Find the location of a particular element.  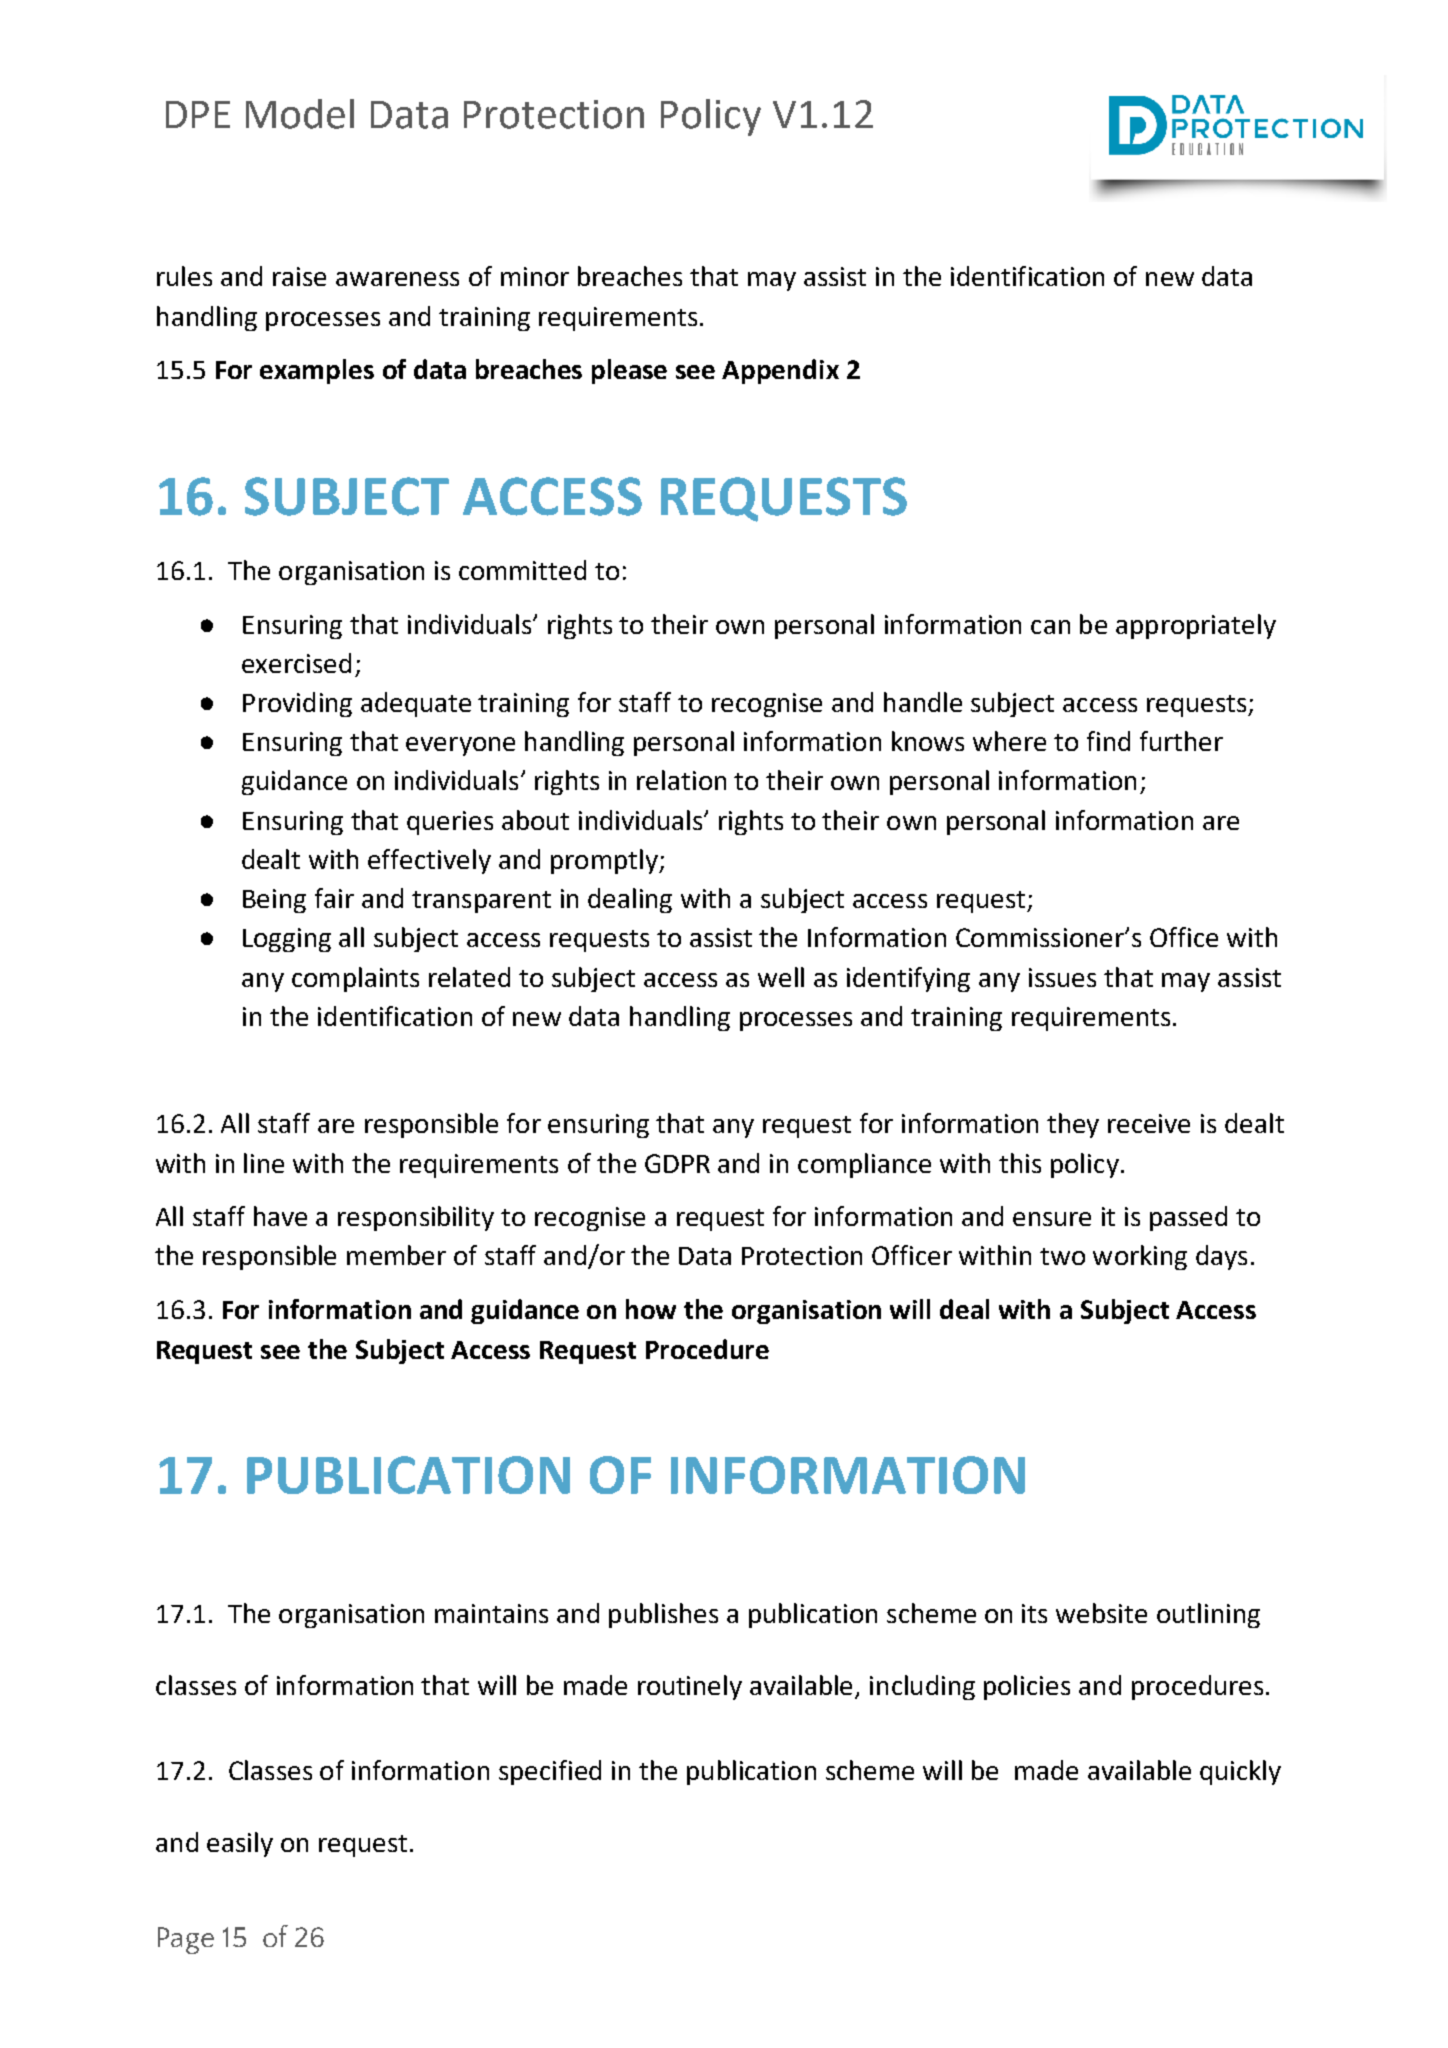

easily is located at coordinates (240, 1844).
